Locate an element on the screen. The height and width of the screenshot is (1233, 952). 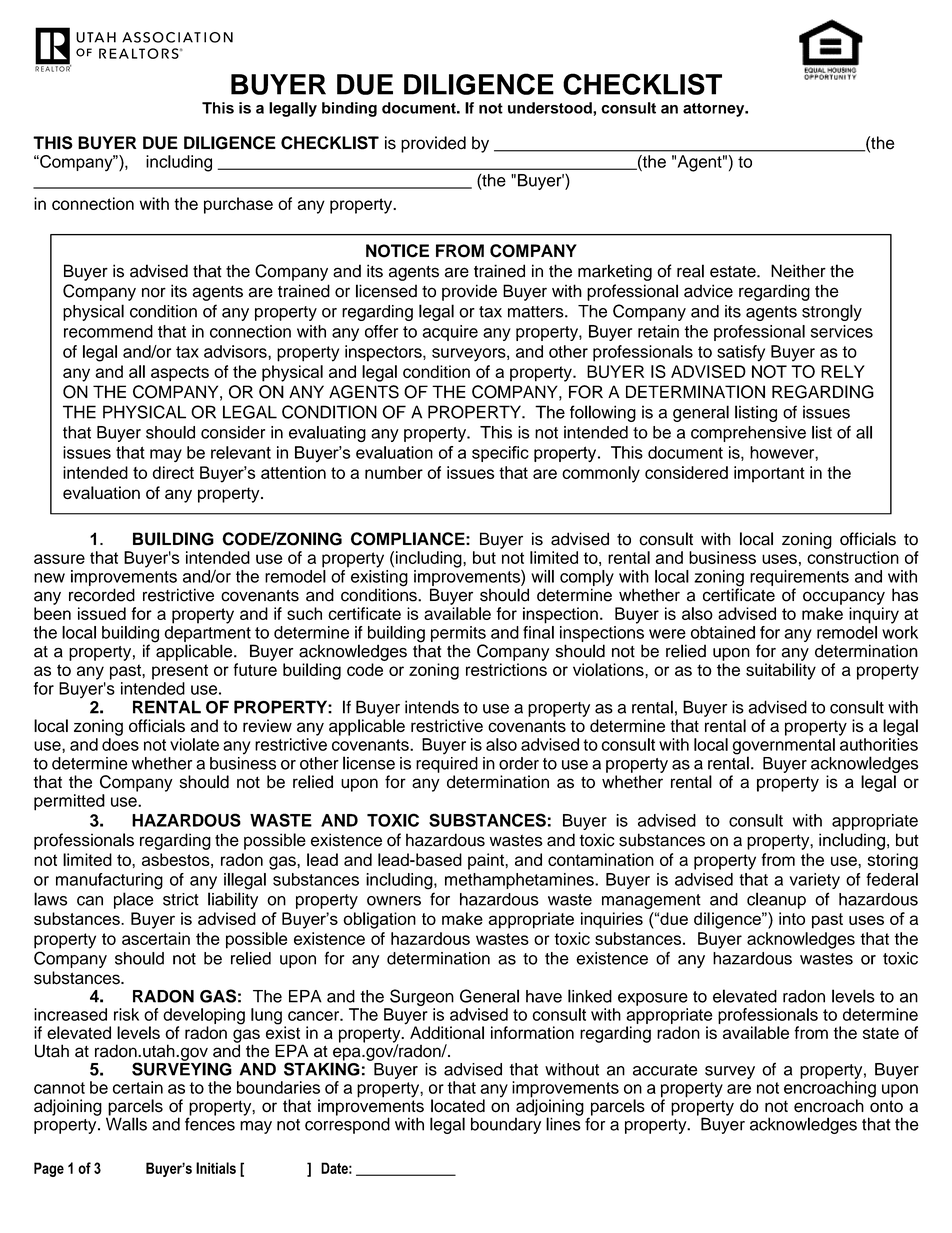
understood is located at coordinates (551, 108).
